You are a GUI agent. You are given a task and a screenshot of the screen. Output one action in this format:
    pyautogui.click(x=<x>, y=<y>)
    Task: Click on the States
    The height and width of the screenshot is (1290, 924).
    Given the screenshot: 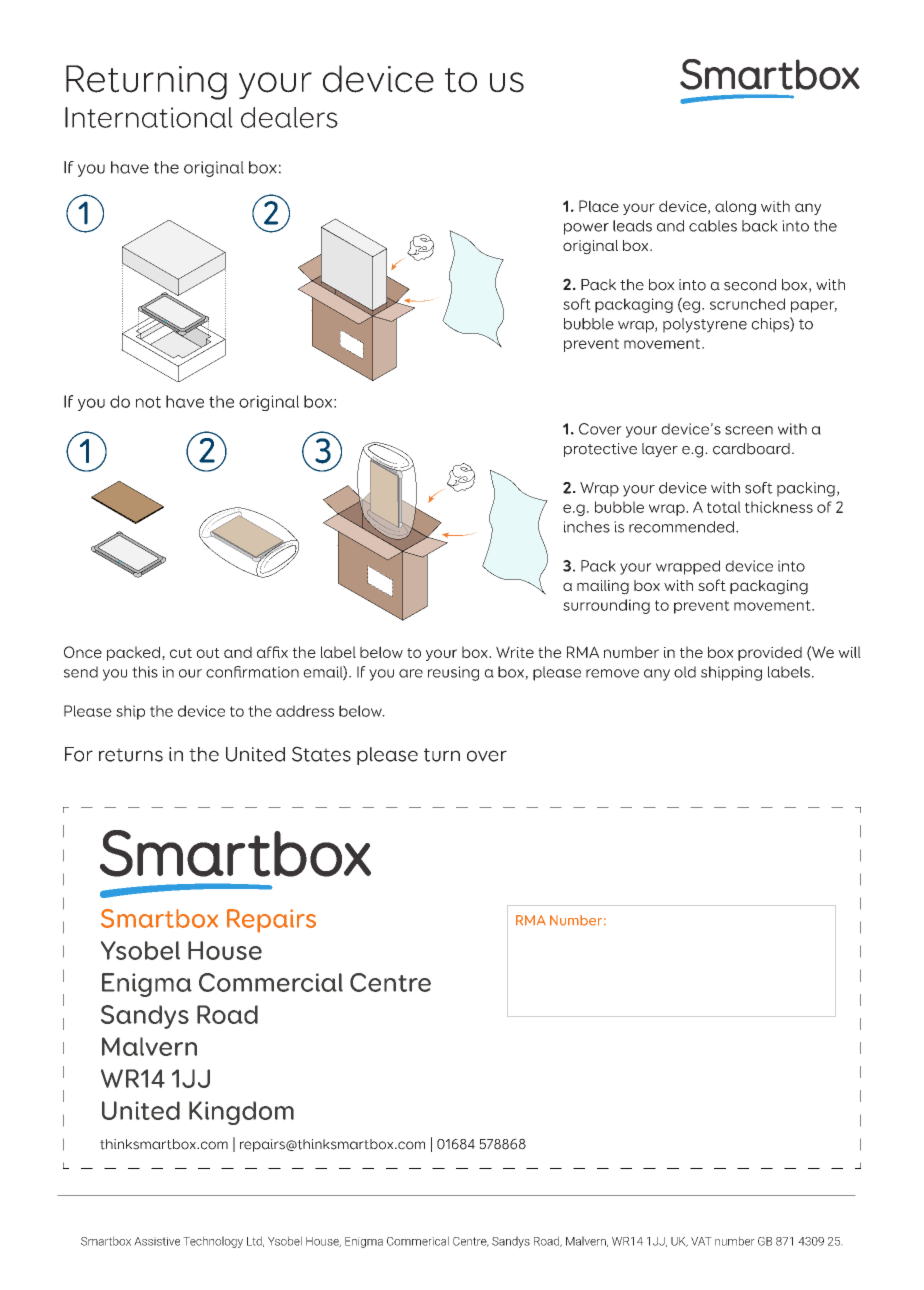 What is the action you would take?
    pyautogui.click(x=321, y=754)
